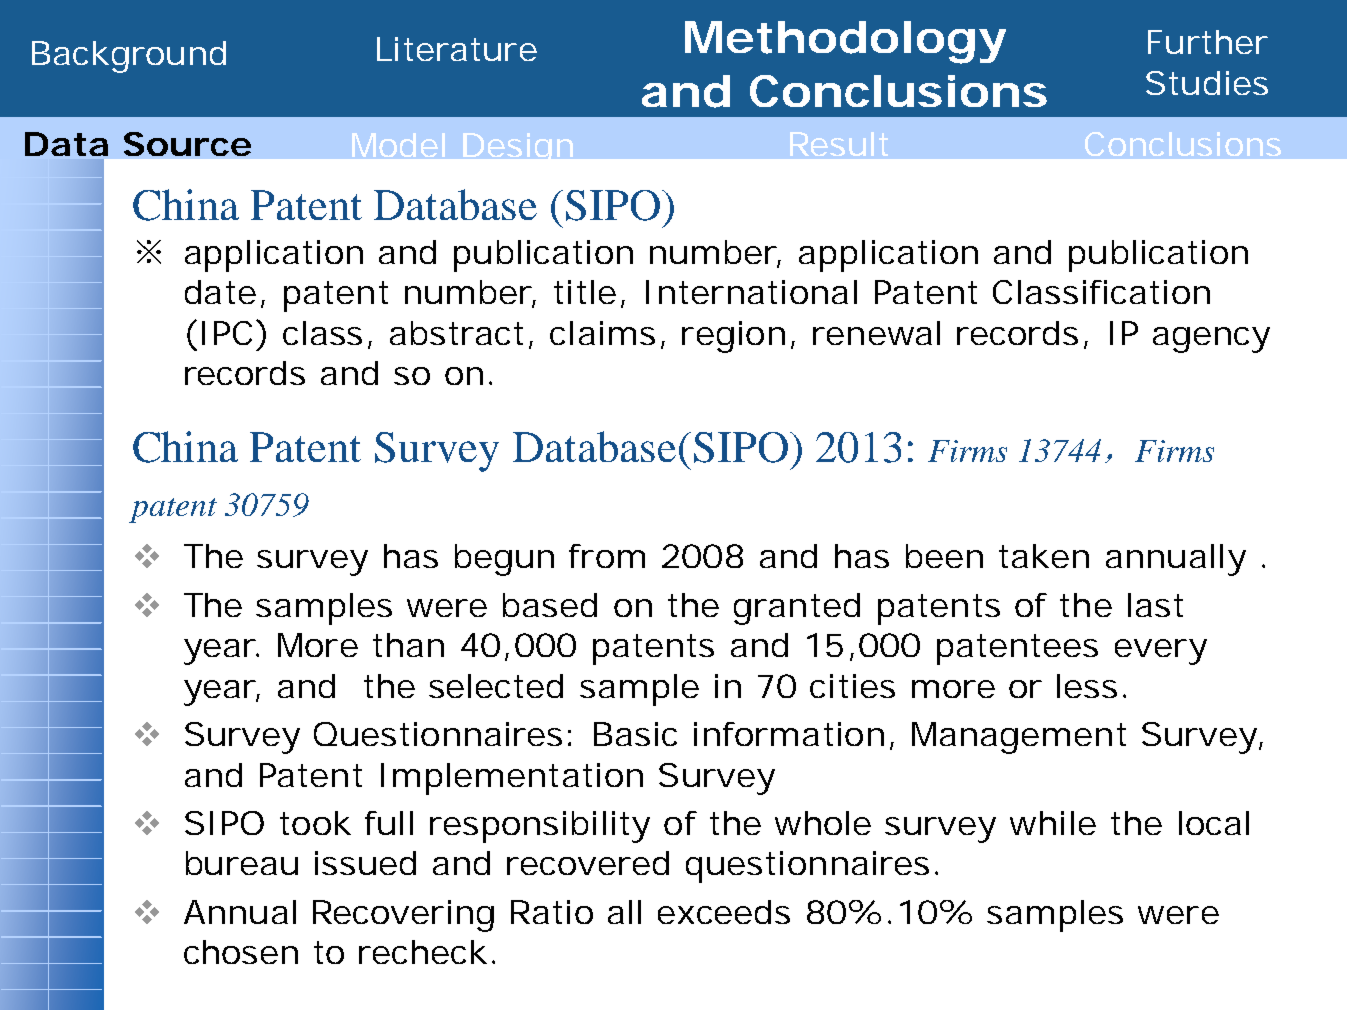  Describe the element at coordinates (129, 57) in the document. I see `Background` at that location.
